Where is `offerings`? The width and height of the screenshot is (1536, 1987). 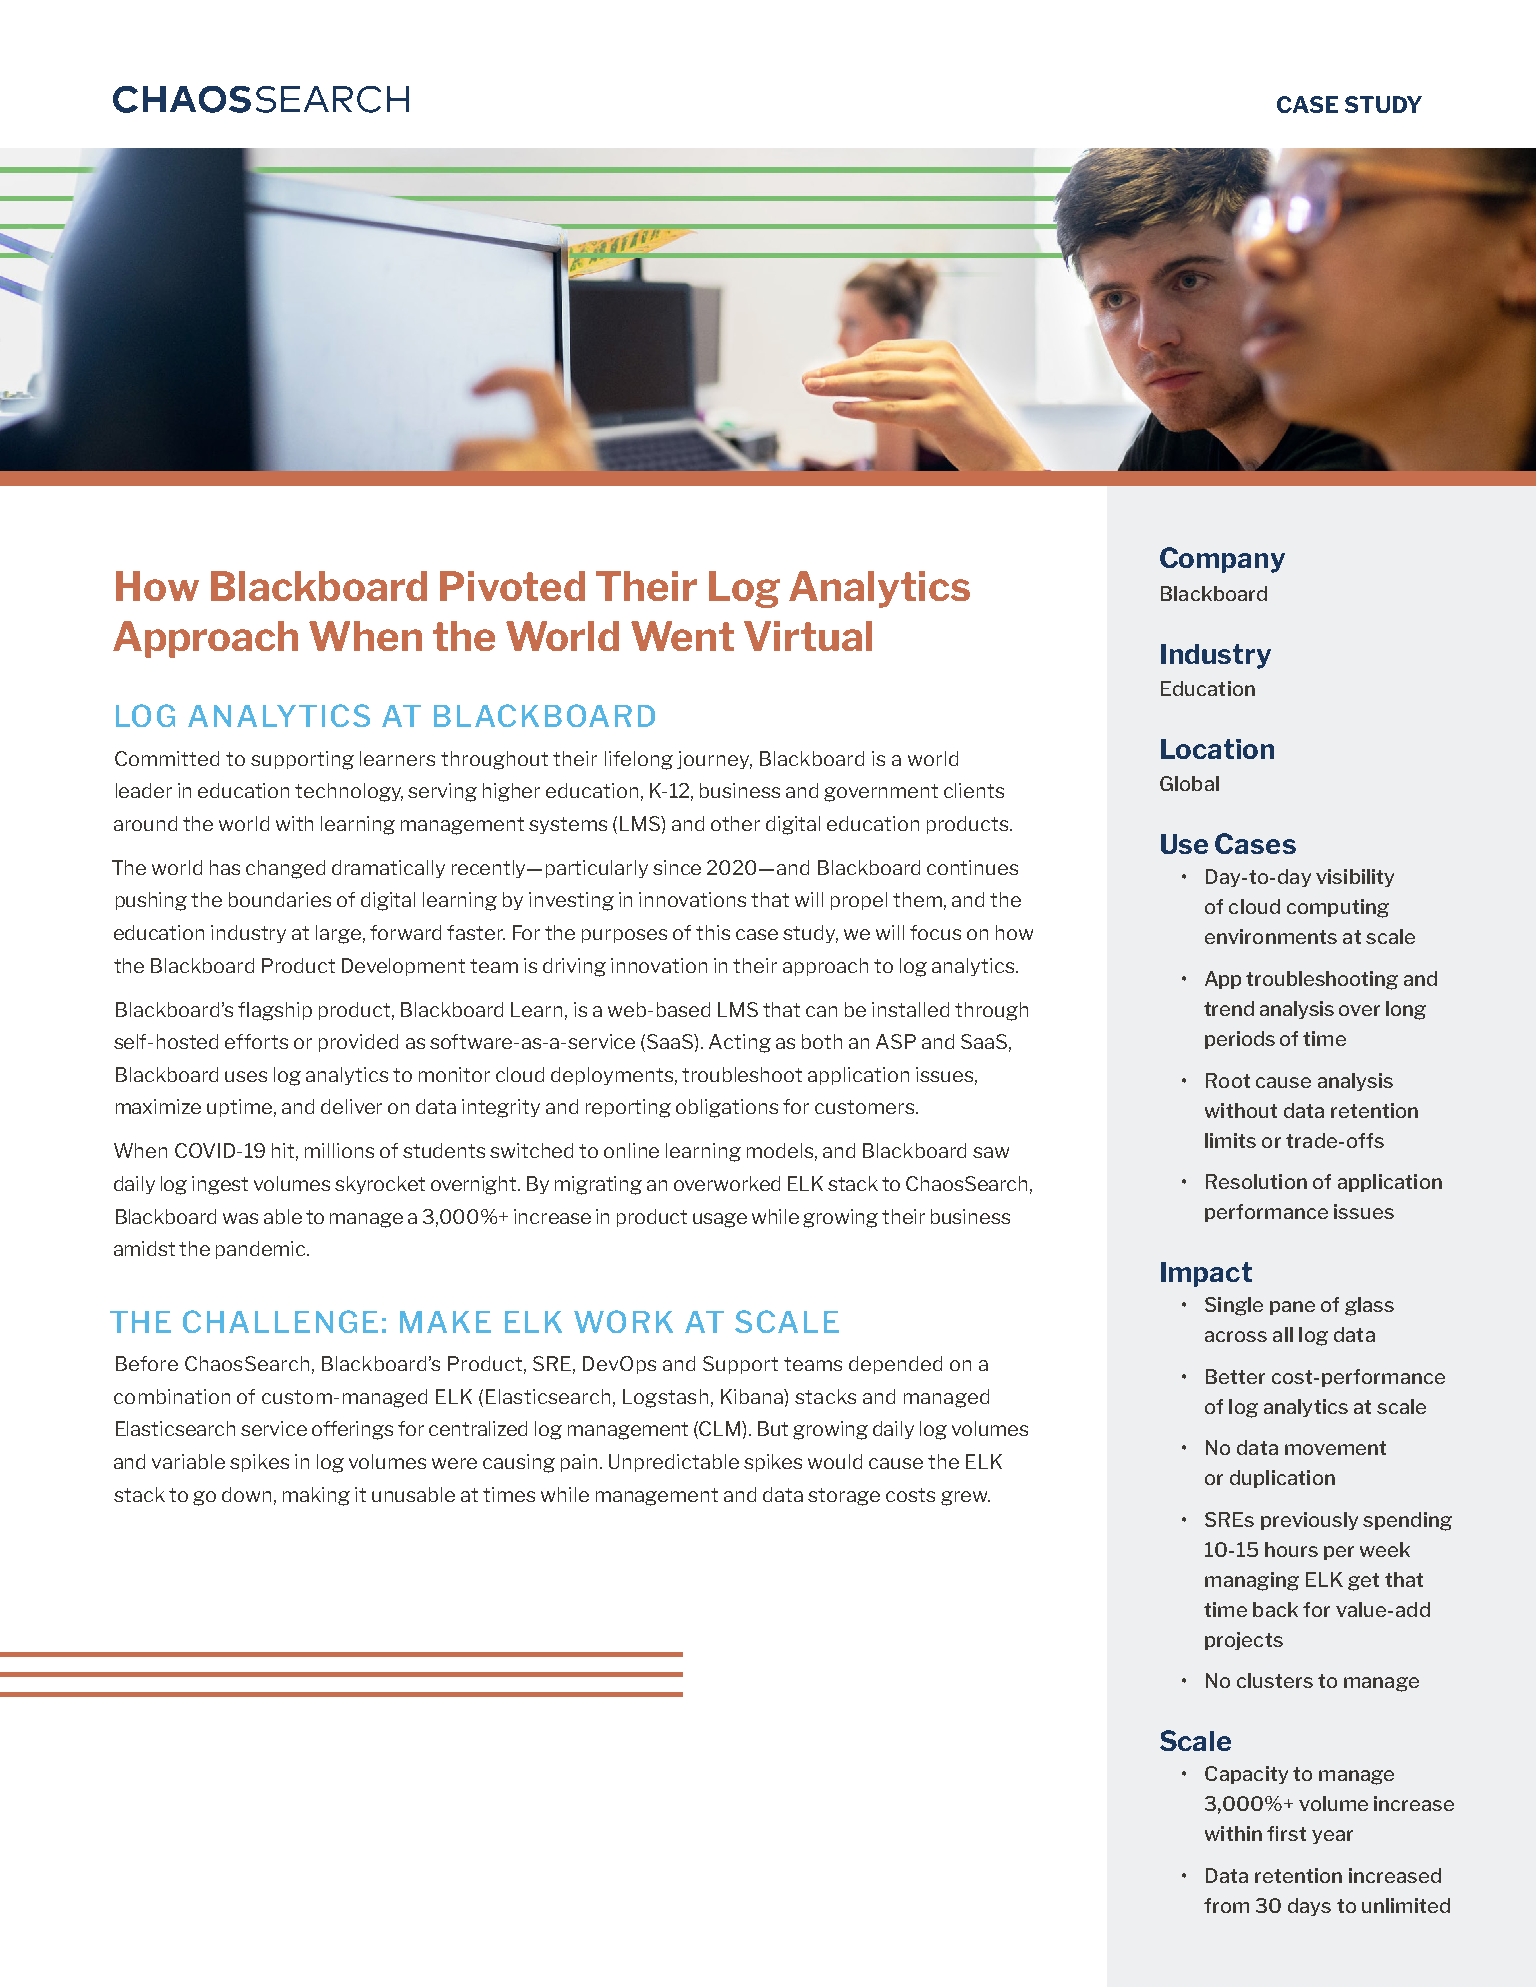 offerings is located at coordinates (352, 1430).
